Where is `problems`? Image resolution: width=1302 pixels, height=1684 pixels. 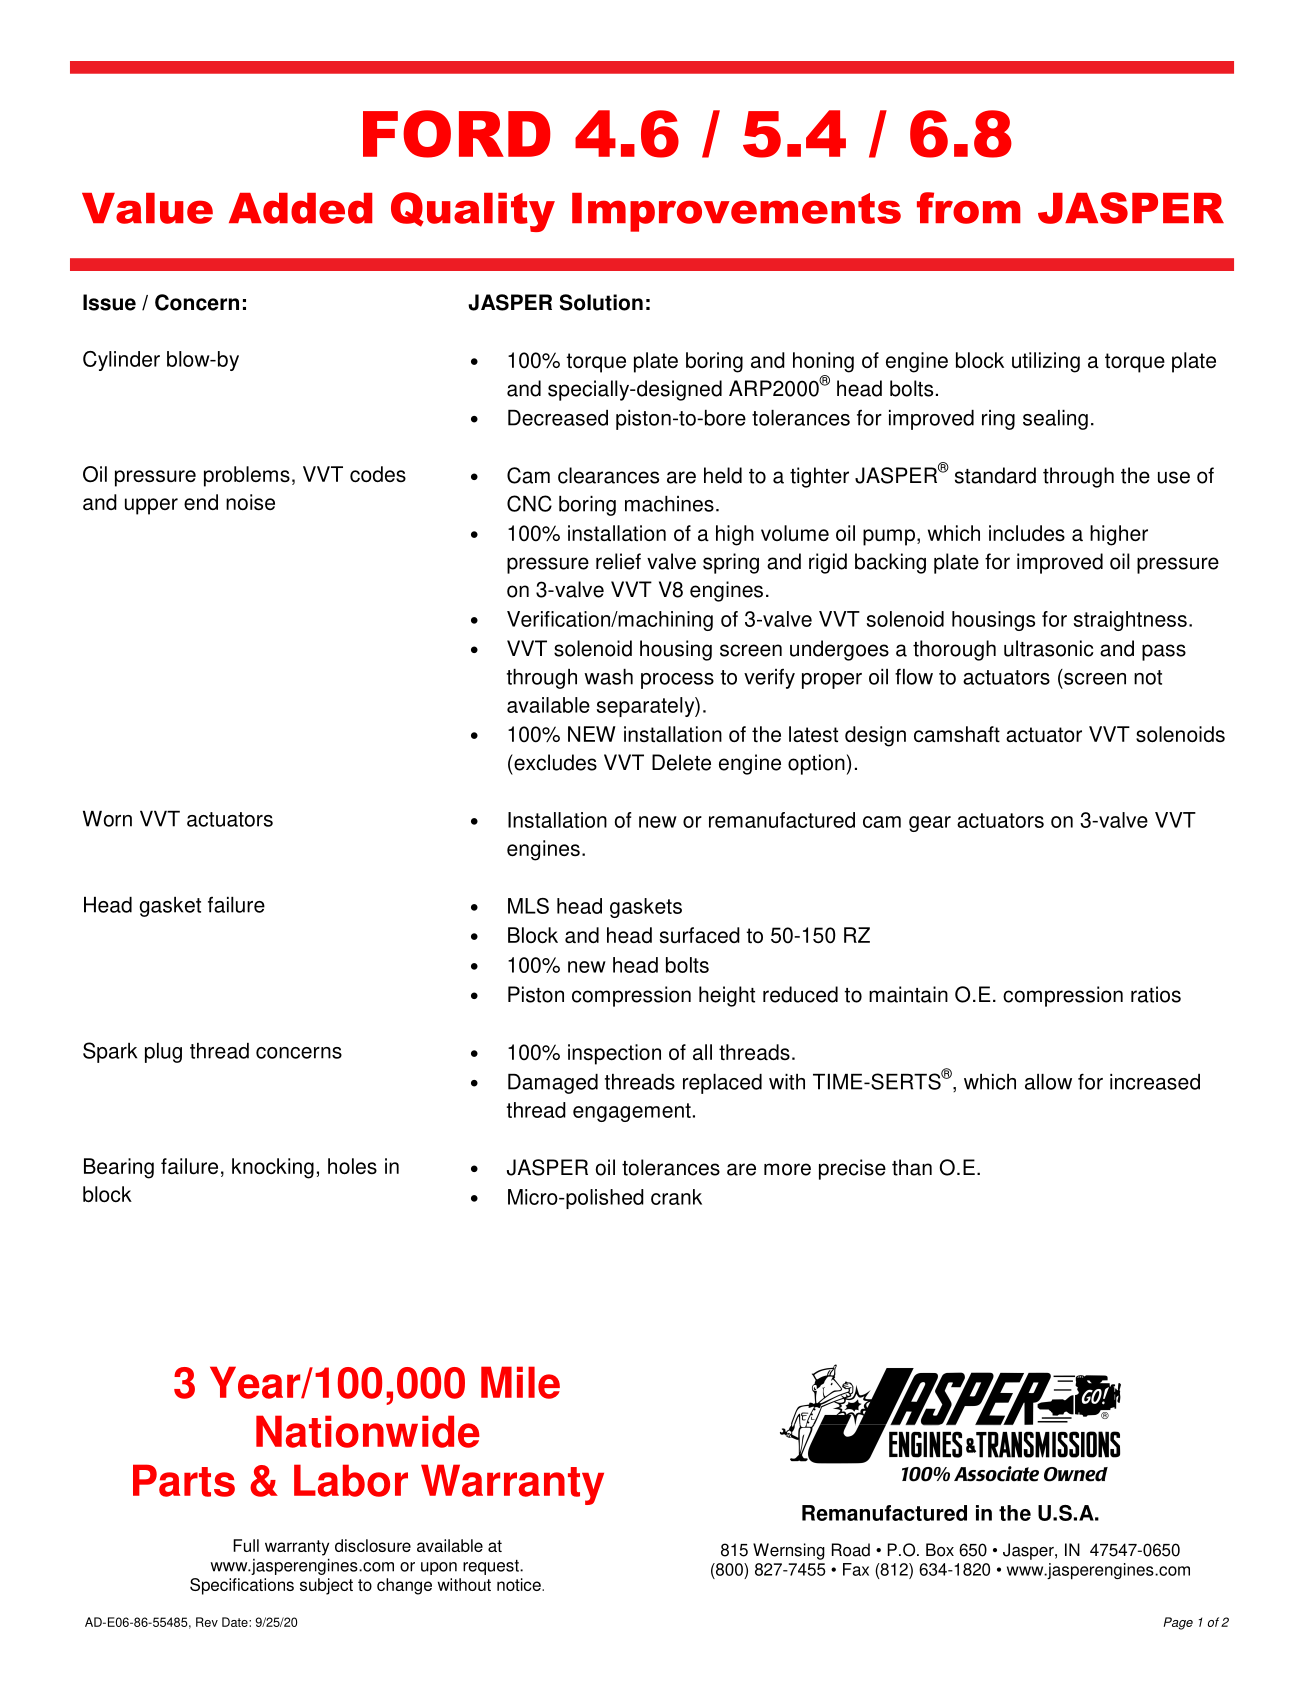
problems is located at coordinates (247, 476).
